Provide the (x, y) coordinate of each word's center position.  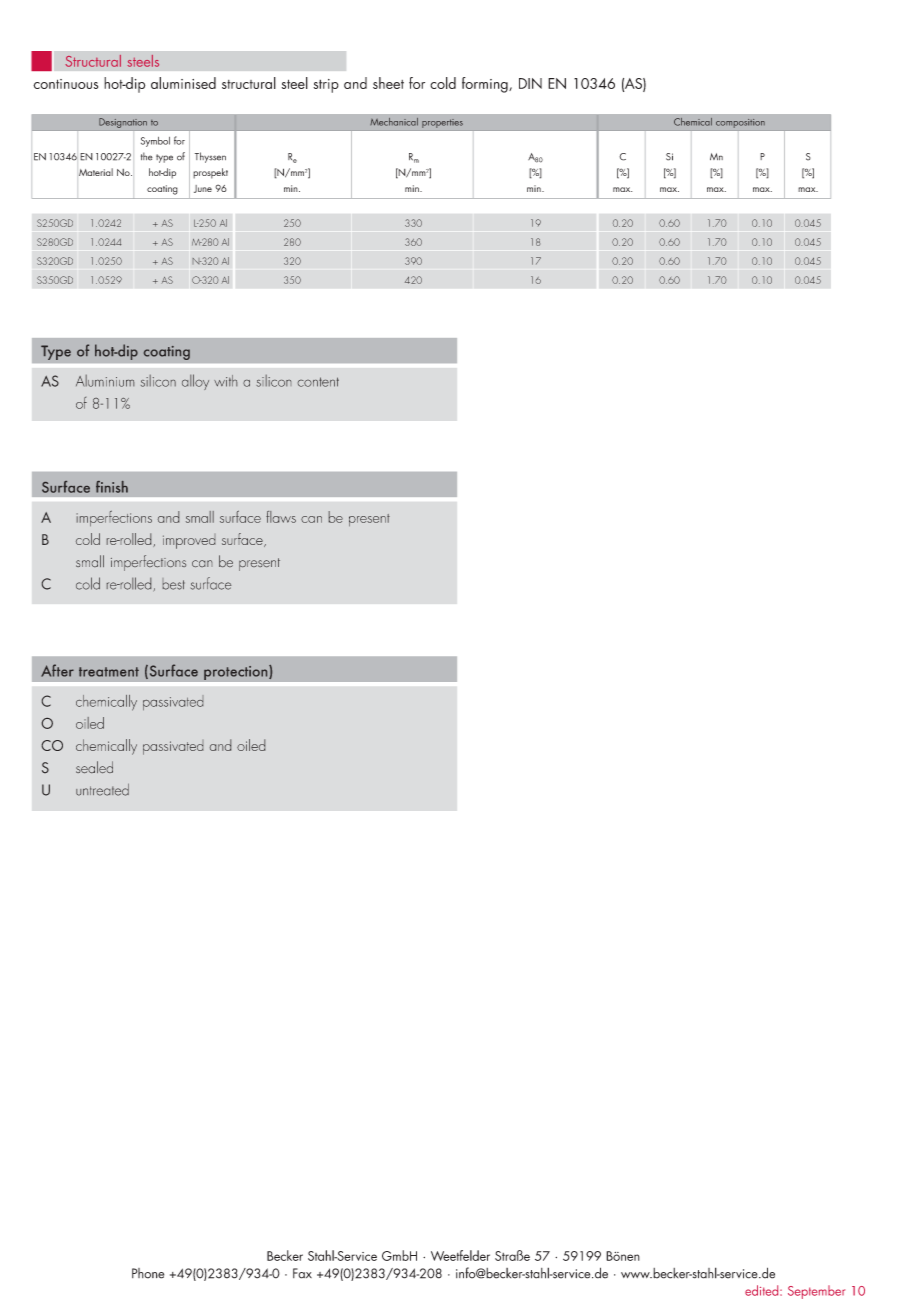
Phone (148, 1273)
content (318, 382)
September (816, 1292)
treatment (109, 672)
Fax (302, 1273)
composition (740, 123)
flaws (281, 517)
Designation (123, 123)
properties (442, 123)
